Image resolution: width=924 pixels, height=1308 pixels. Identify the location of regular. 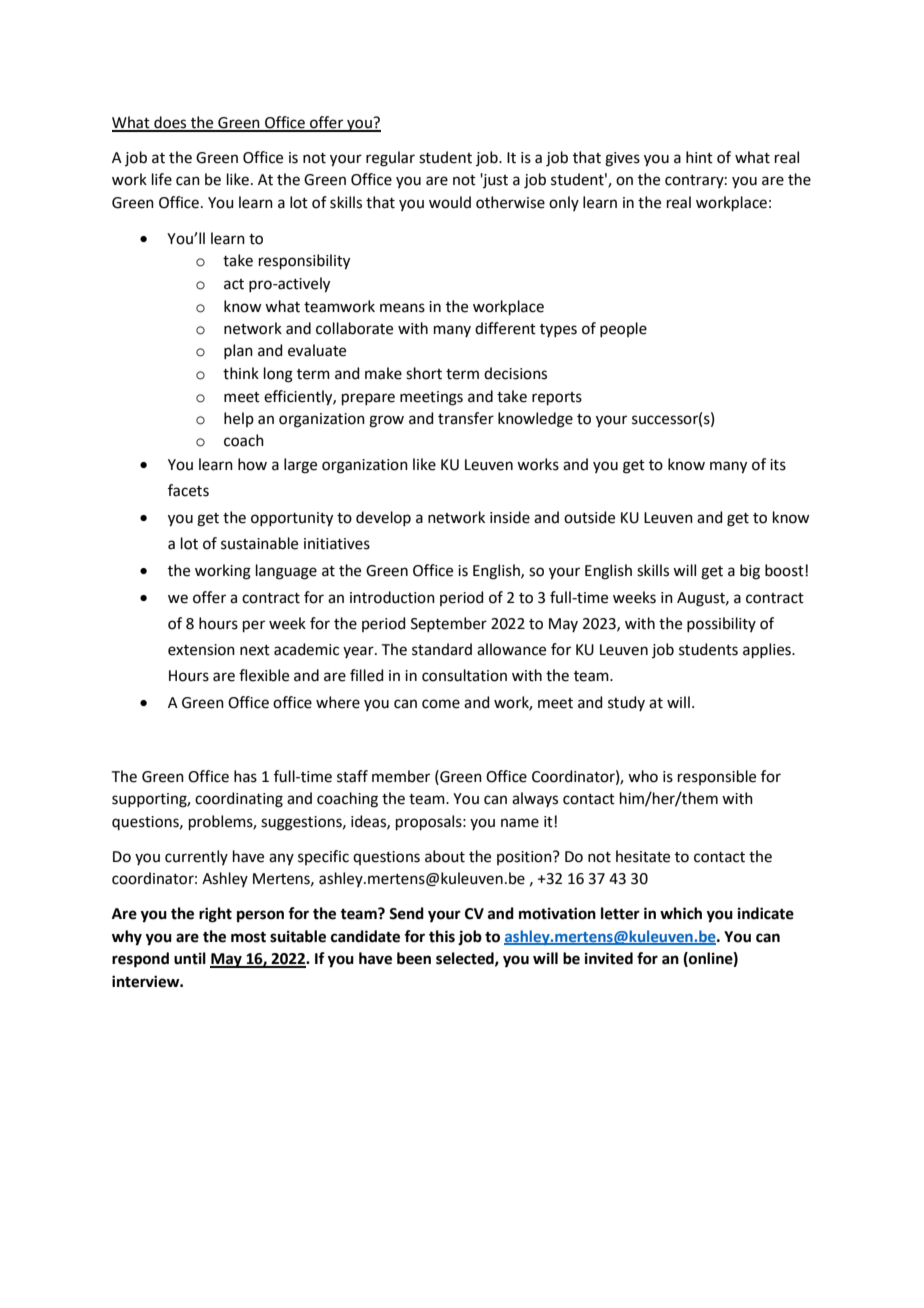
(390, 159).
